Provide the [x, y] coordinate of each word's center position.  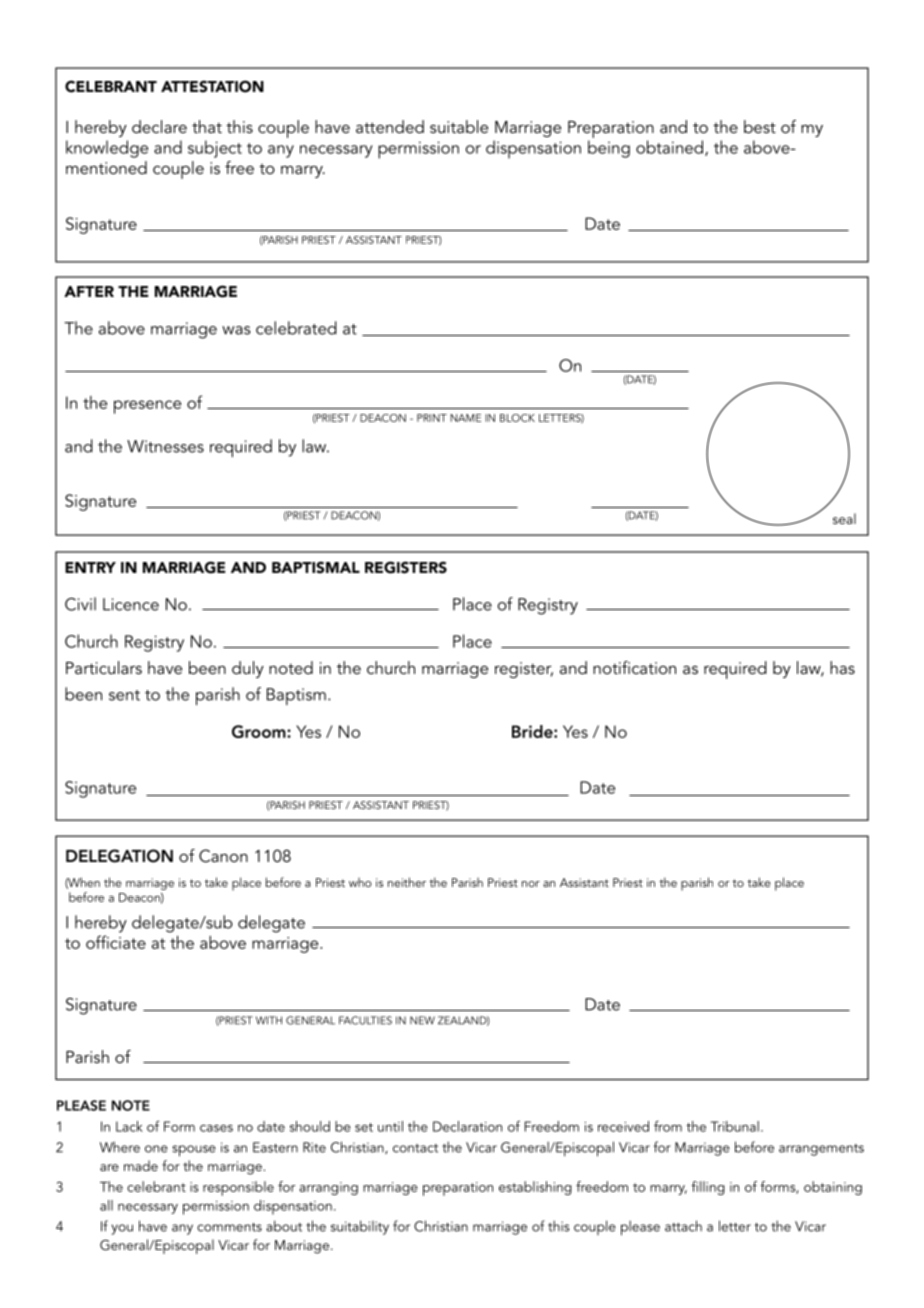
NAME [465, 418]
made [141, 1165]
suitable [459, 126]
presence [147, 407]
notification [634, 667]
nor [531, 884]
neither [407, 882]
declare [159, 126]
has [842, 667]
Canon [223, 856]
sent [124, 695]
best [760, 126]
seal [844, 518]
